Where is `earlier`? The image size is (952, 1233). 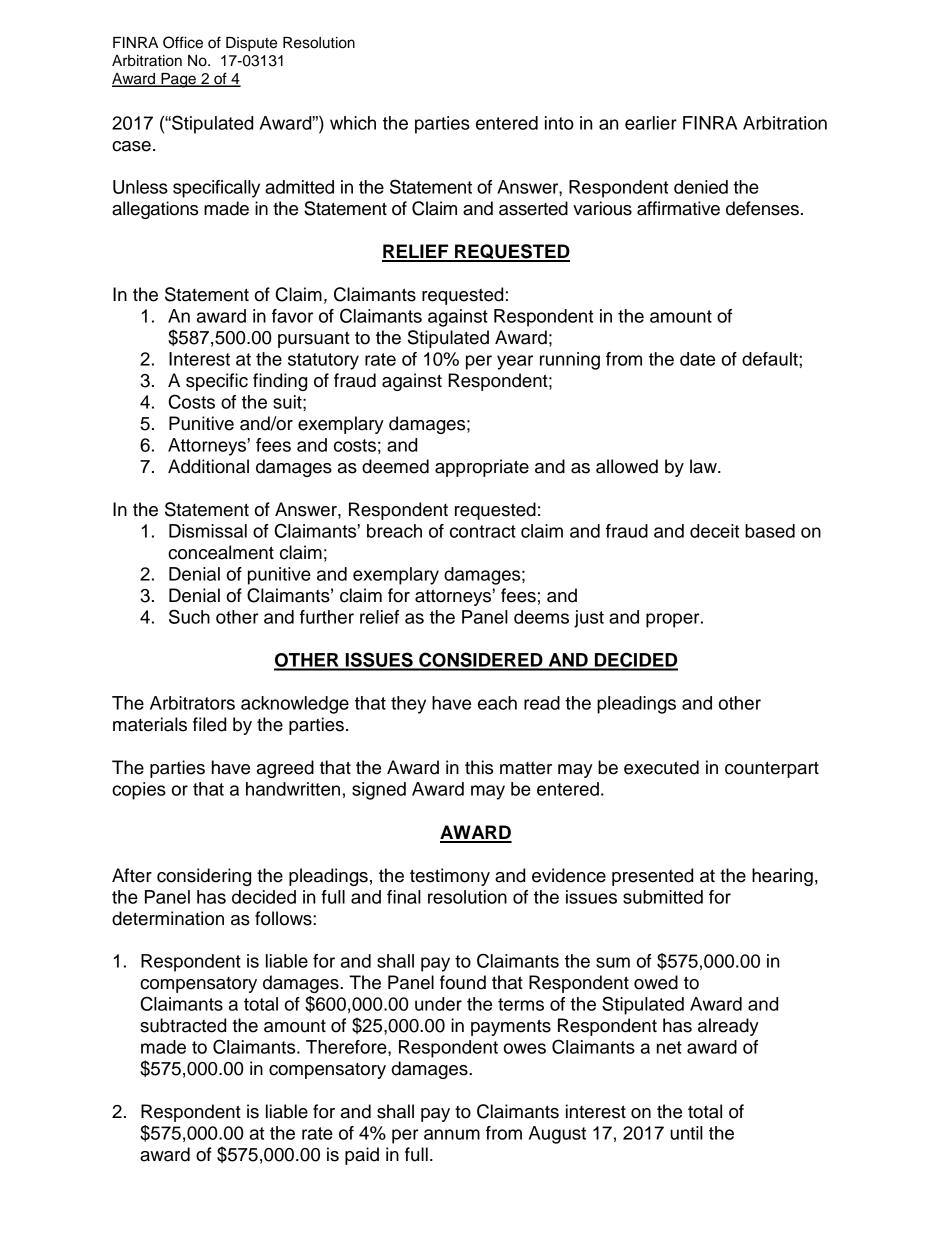 earlier is located at coordinates (651, 123).
